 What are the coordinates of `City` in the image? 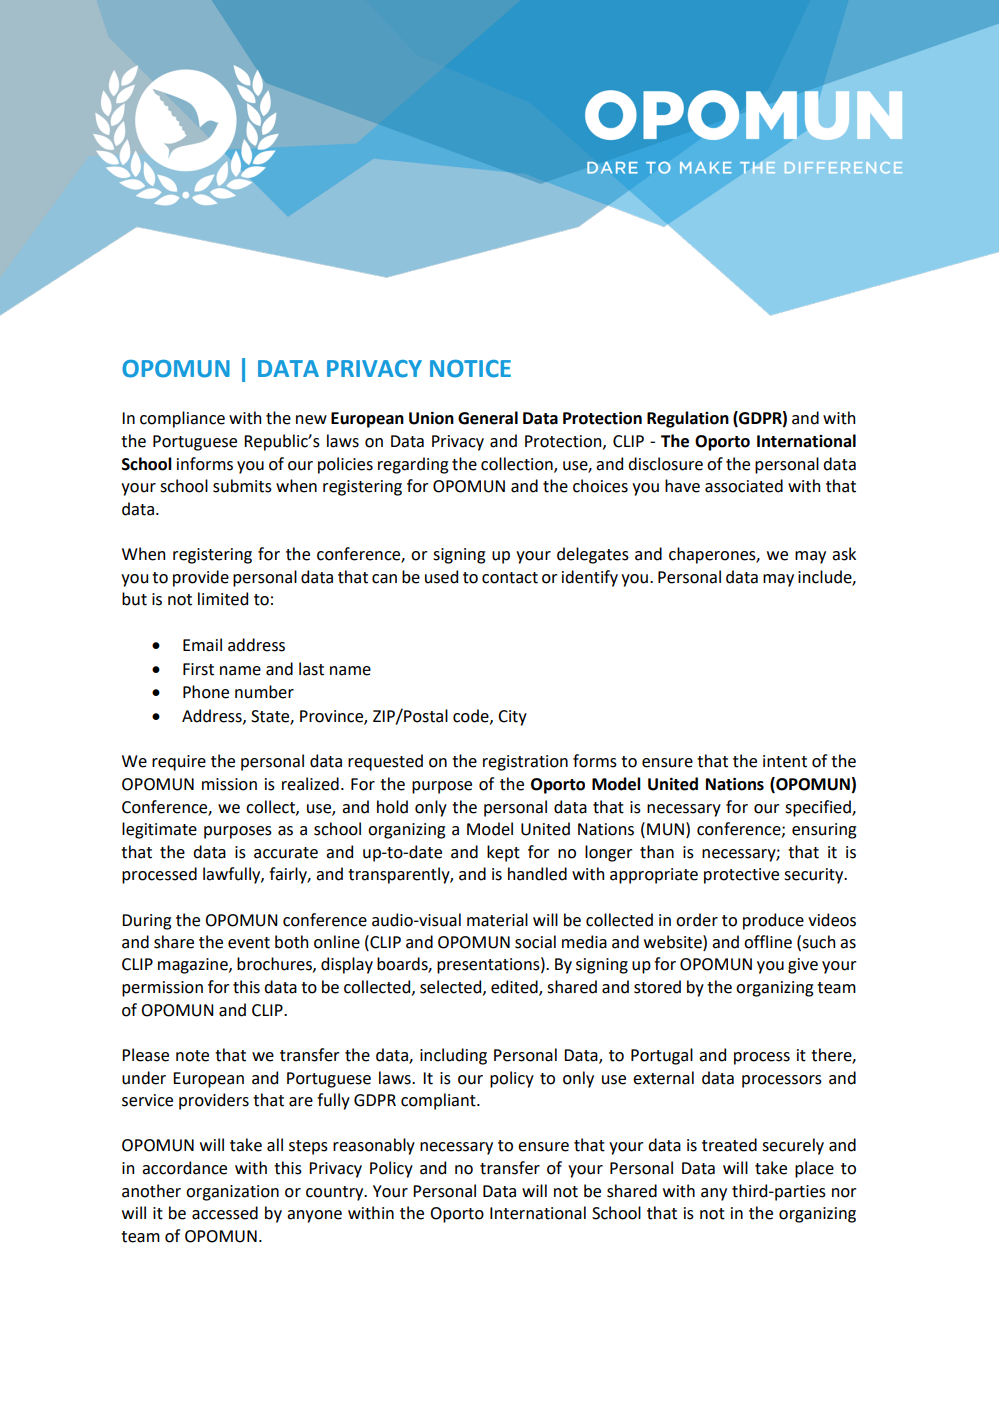 It's located at (512, 718).
